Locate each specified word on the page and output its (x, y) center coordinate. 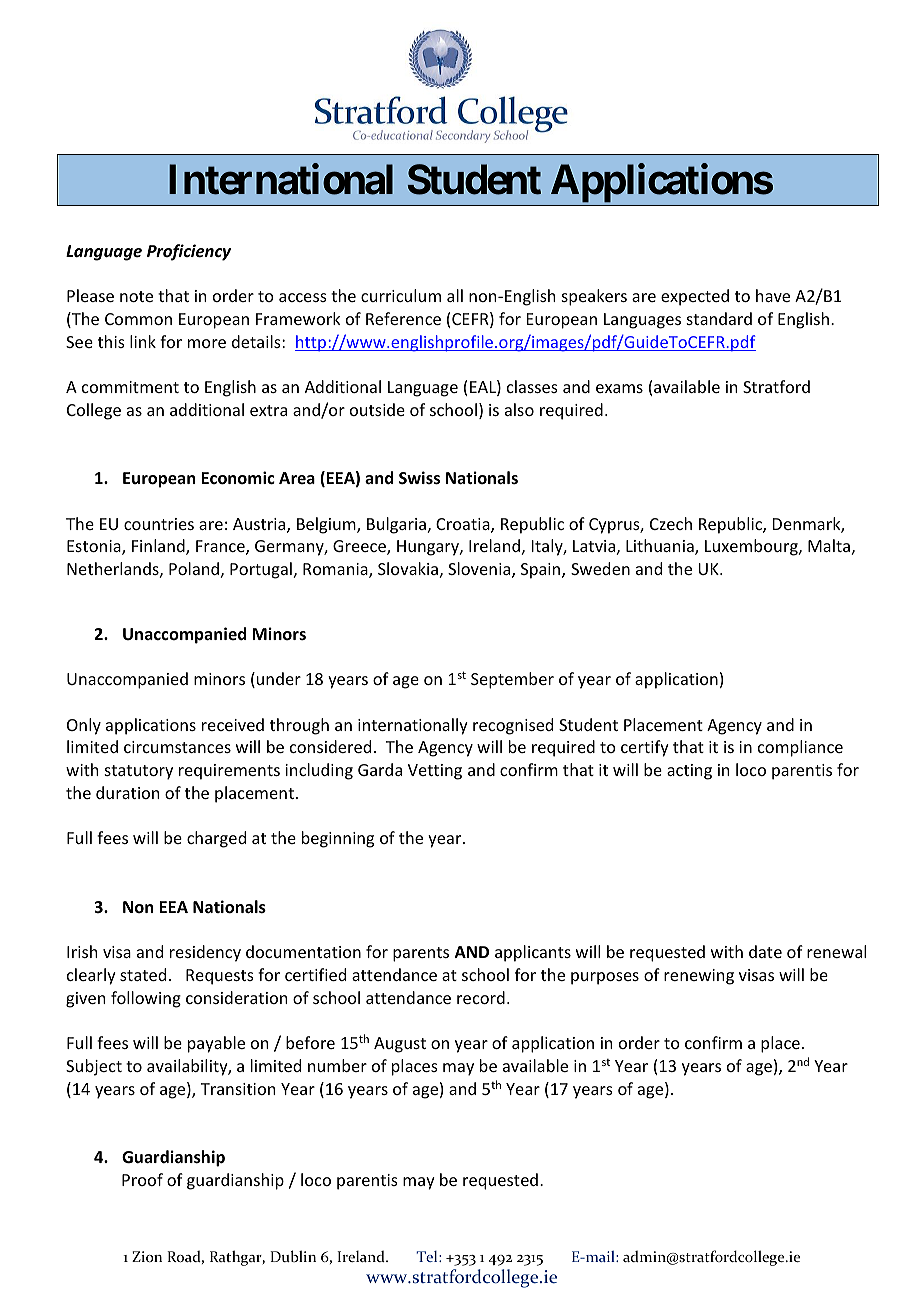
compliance (800, 748)
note (136, 296)
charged (216, 839)
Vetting (435, 772)
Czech (671, 523)
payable (216, 1044)
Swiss (419, 478)
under (279, 678)
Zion (147, 1256)
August (400, 1045)
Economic (238, 478)
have (773, 295)
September (512, 680)
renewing (699, 977)
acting (689, 772)
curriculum (401, 295)
